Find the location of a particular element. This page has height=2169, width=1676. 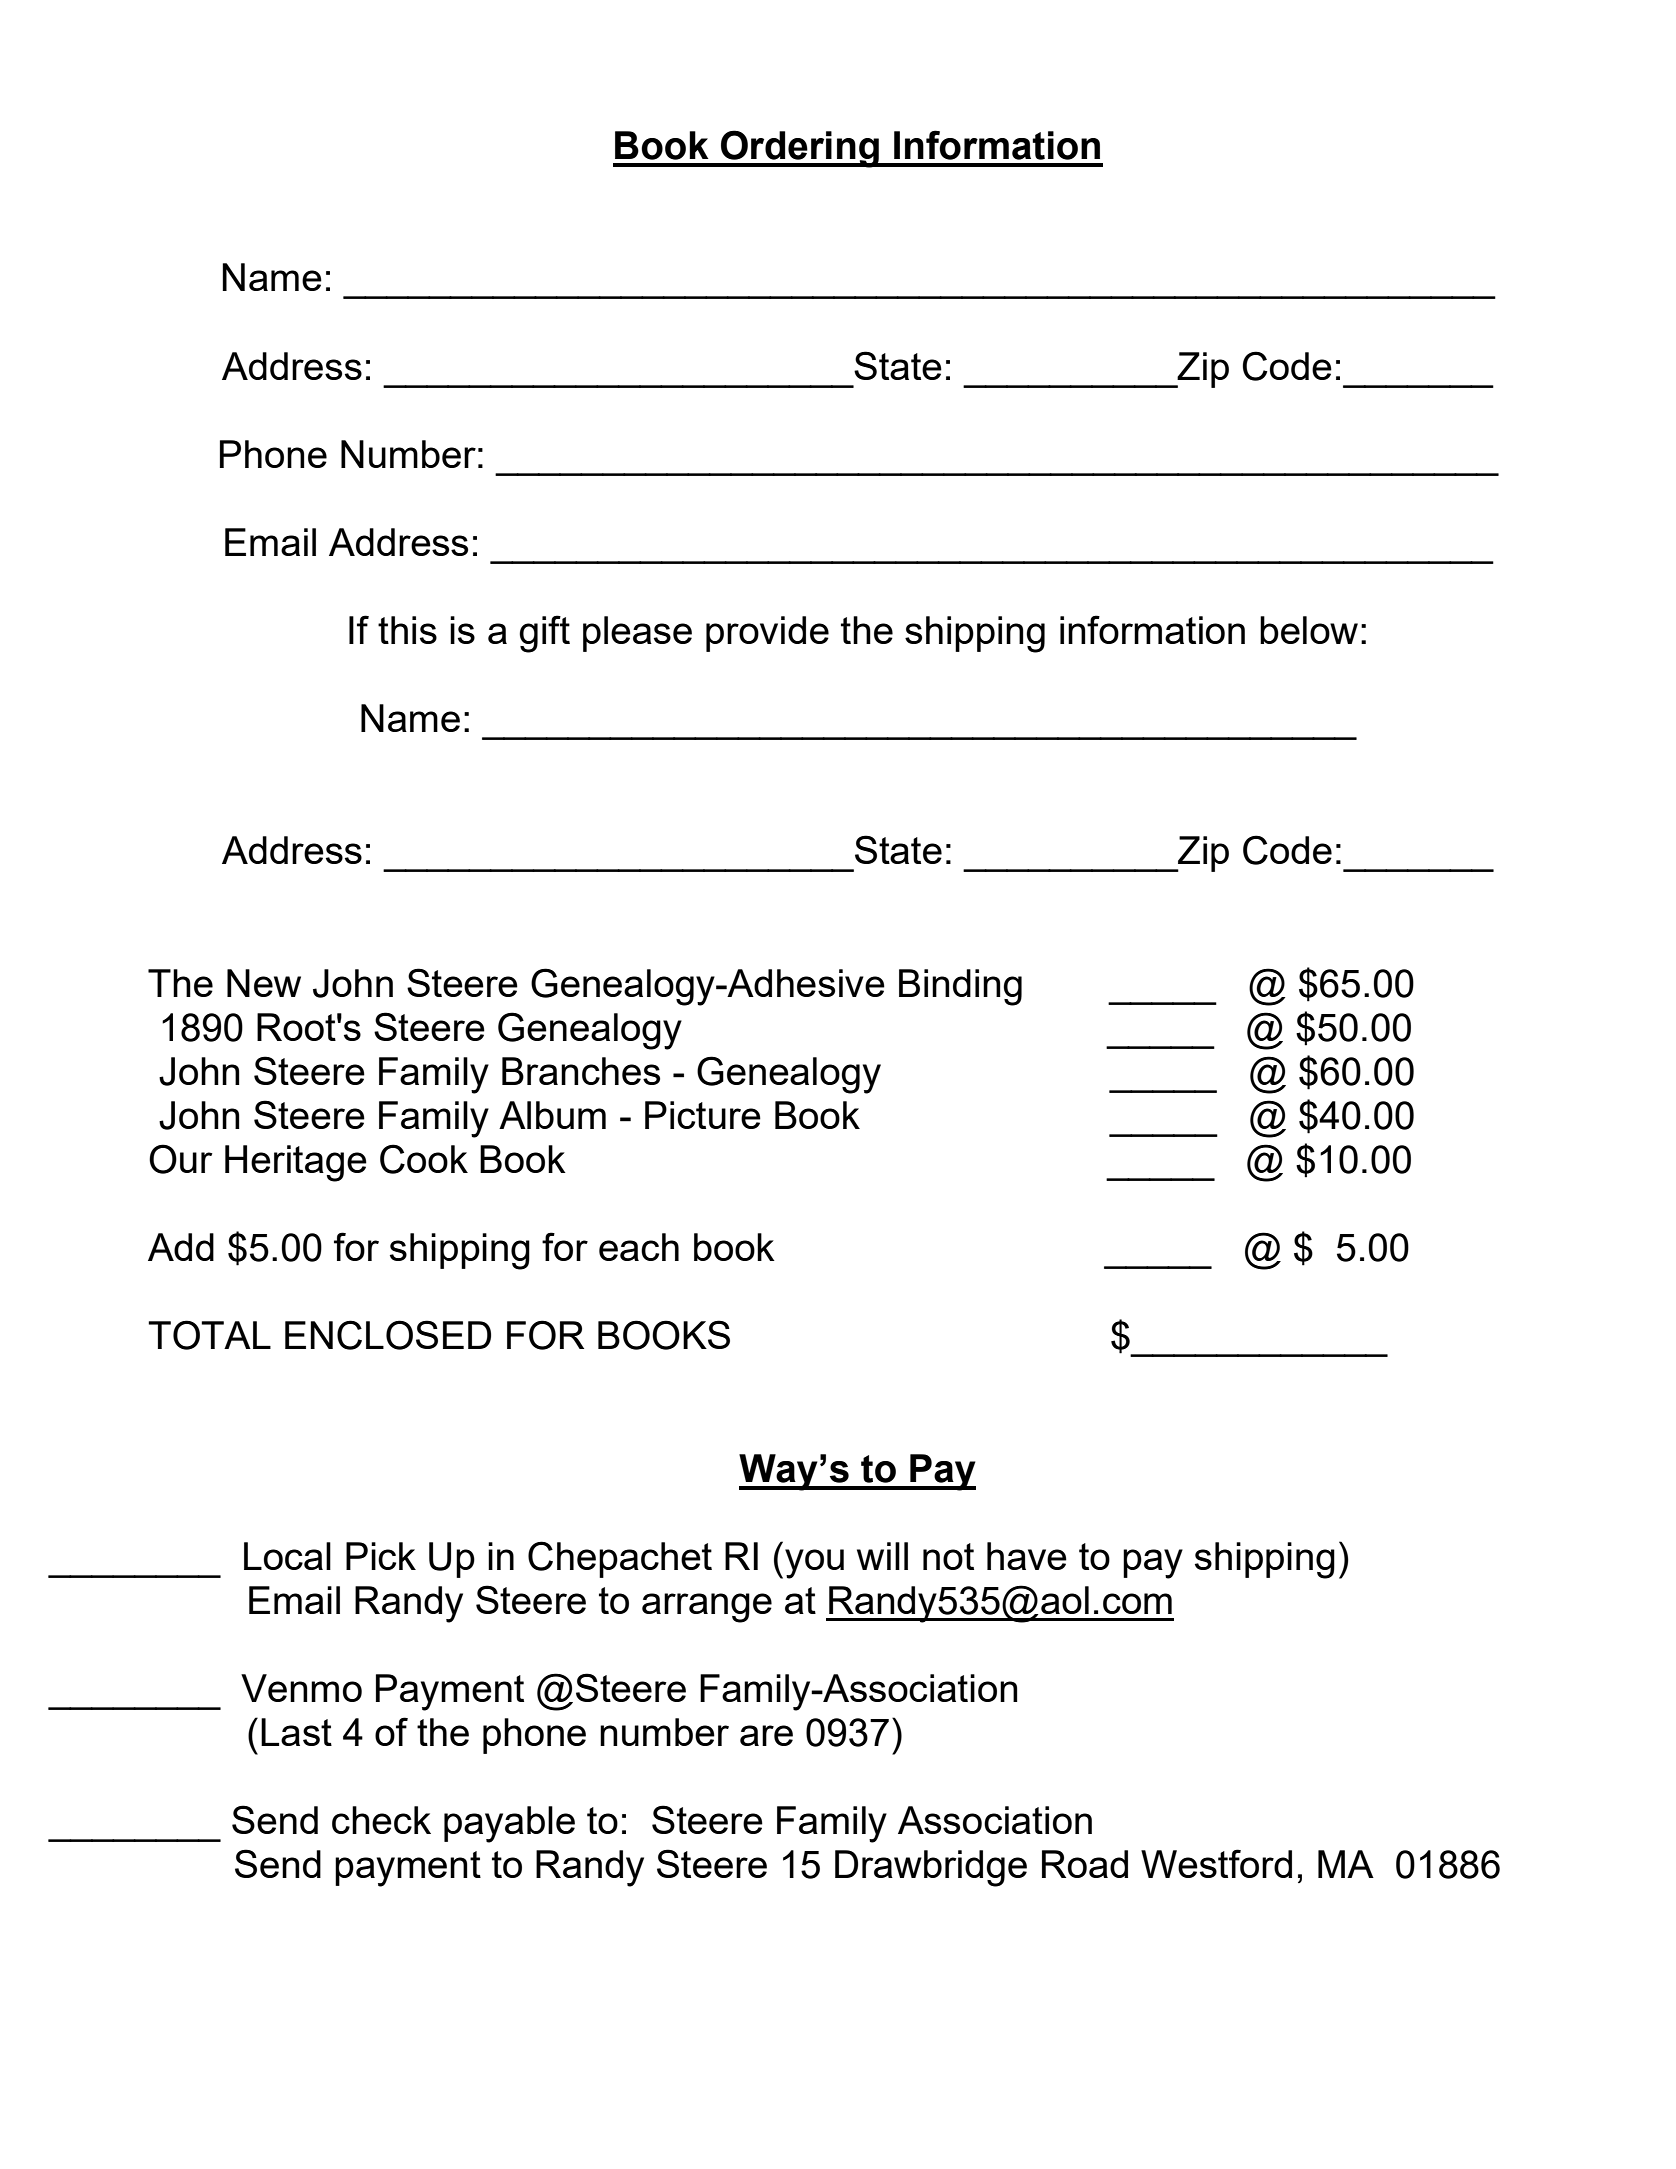

Road is located at coordinates (1085, 1864).
